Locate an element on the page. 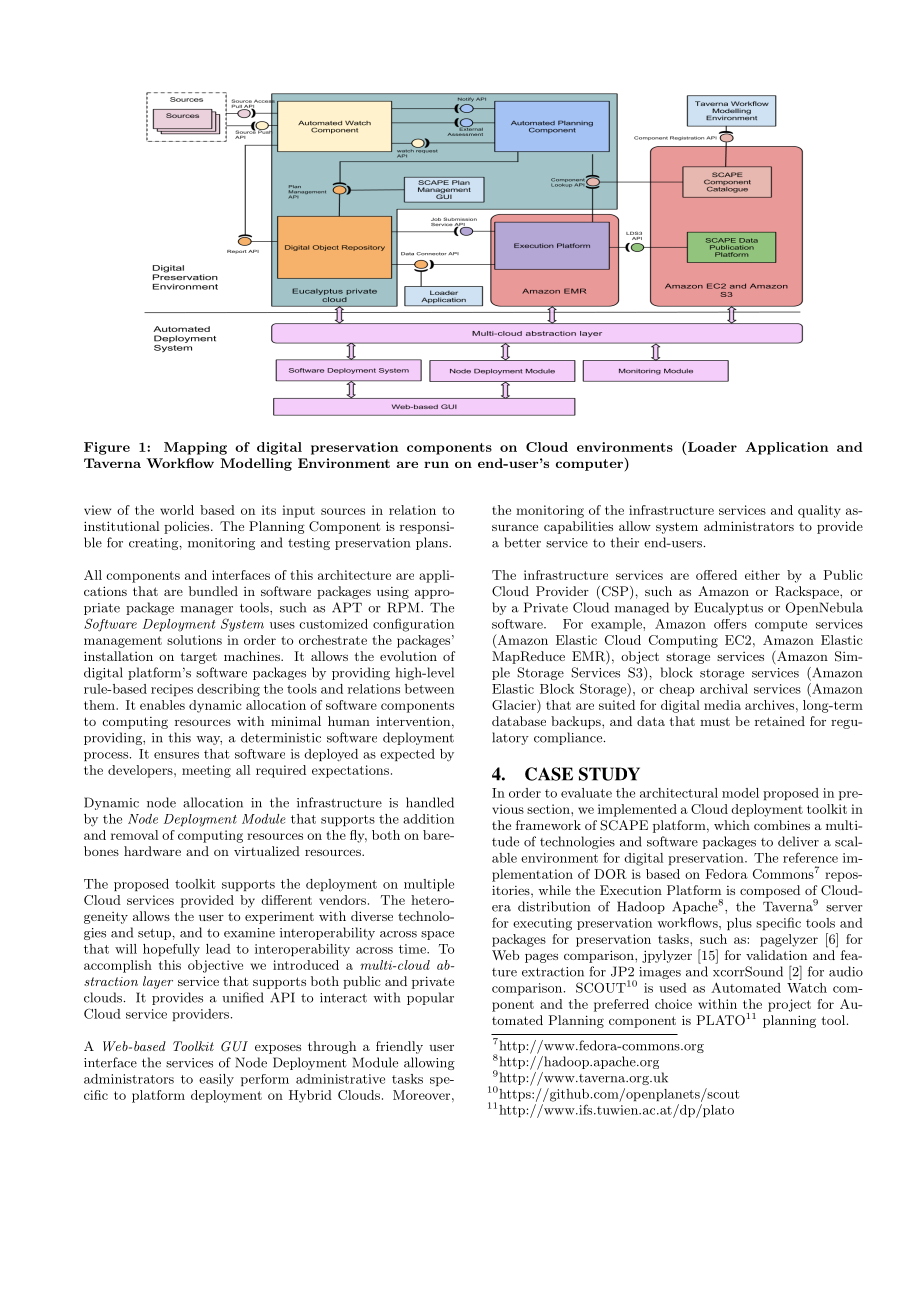  between is located at coordinates (429, 689).
